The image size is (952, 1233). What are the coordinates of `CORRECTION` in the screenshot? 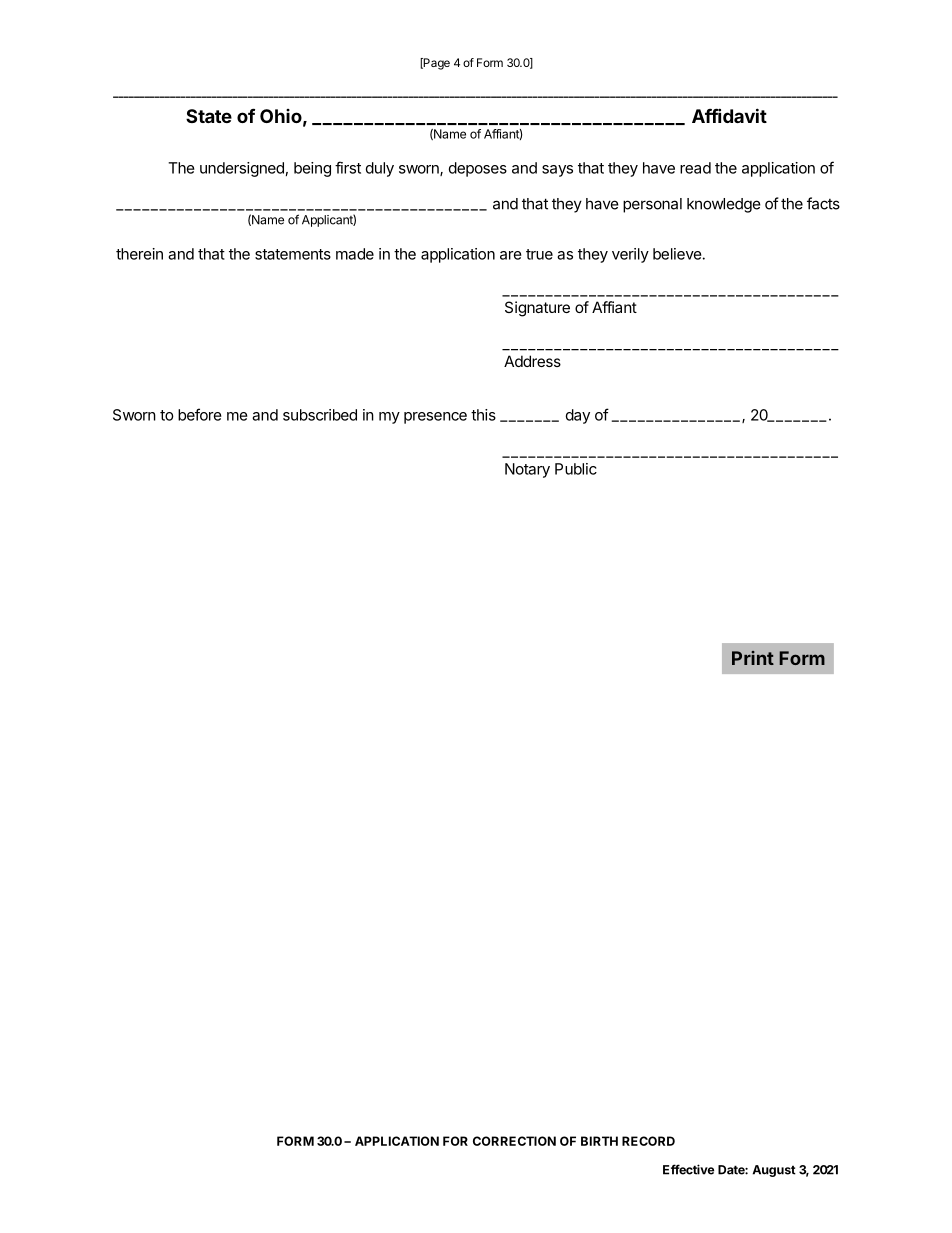 It's located at (514, 1141).
